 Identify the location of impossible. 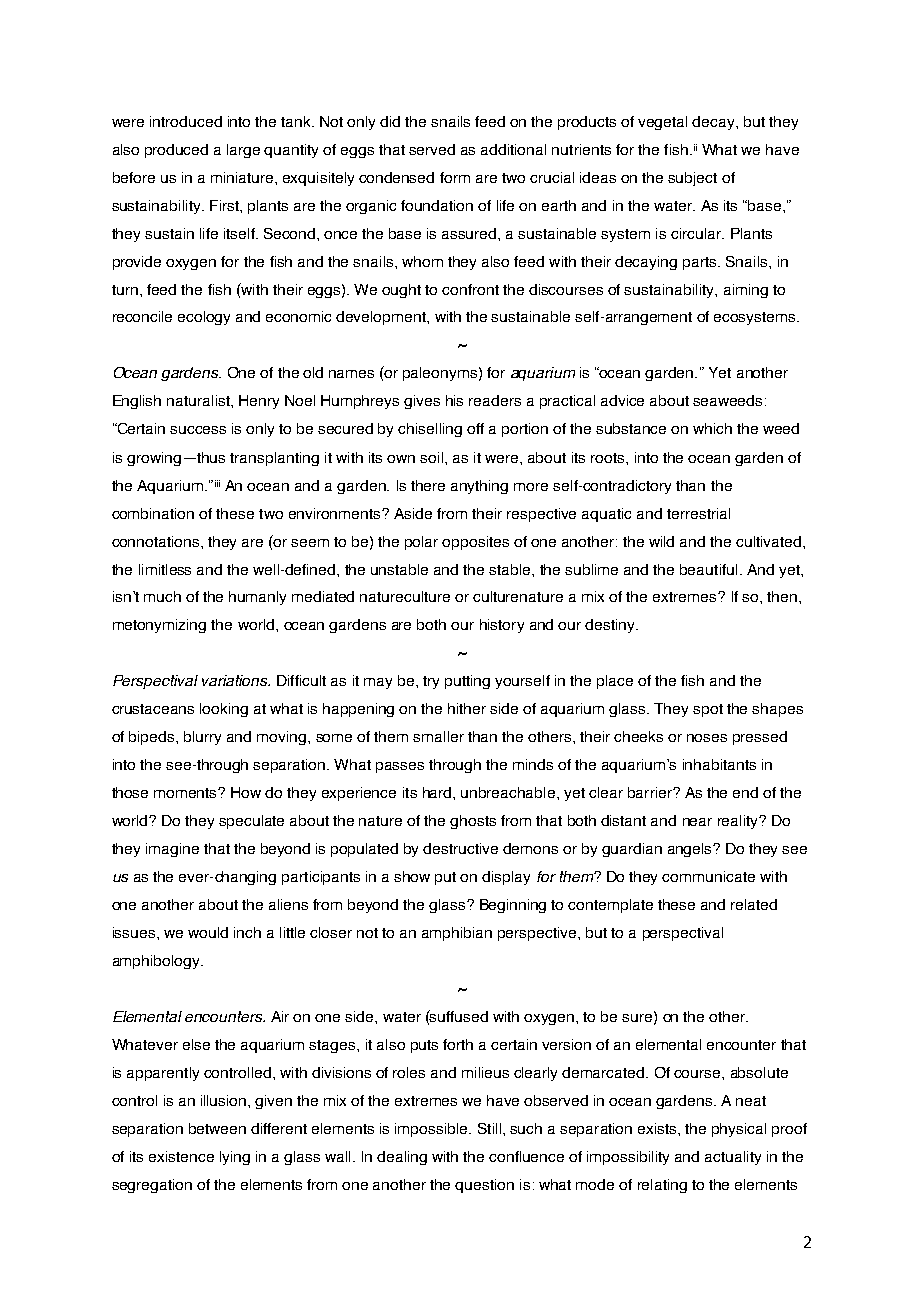
(432, 1130).
